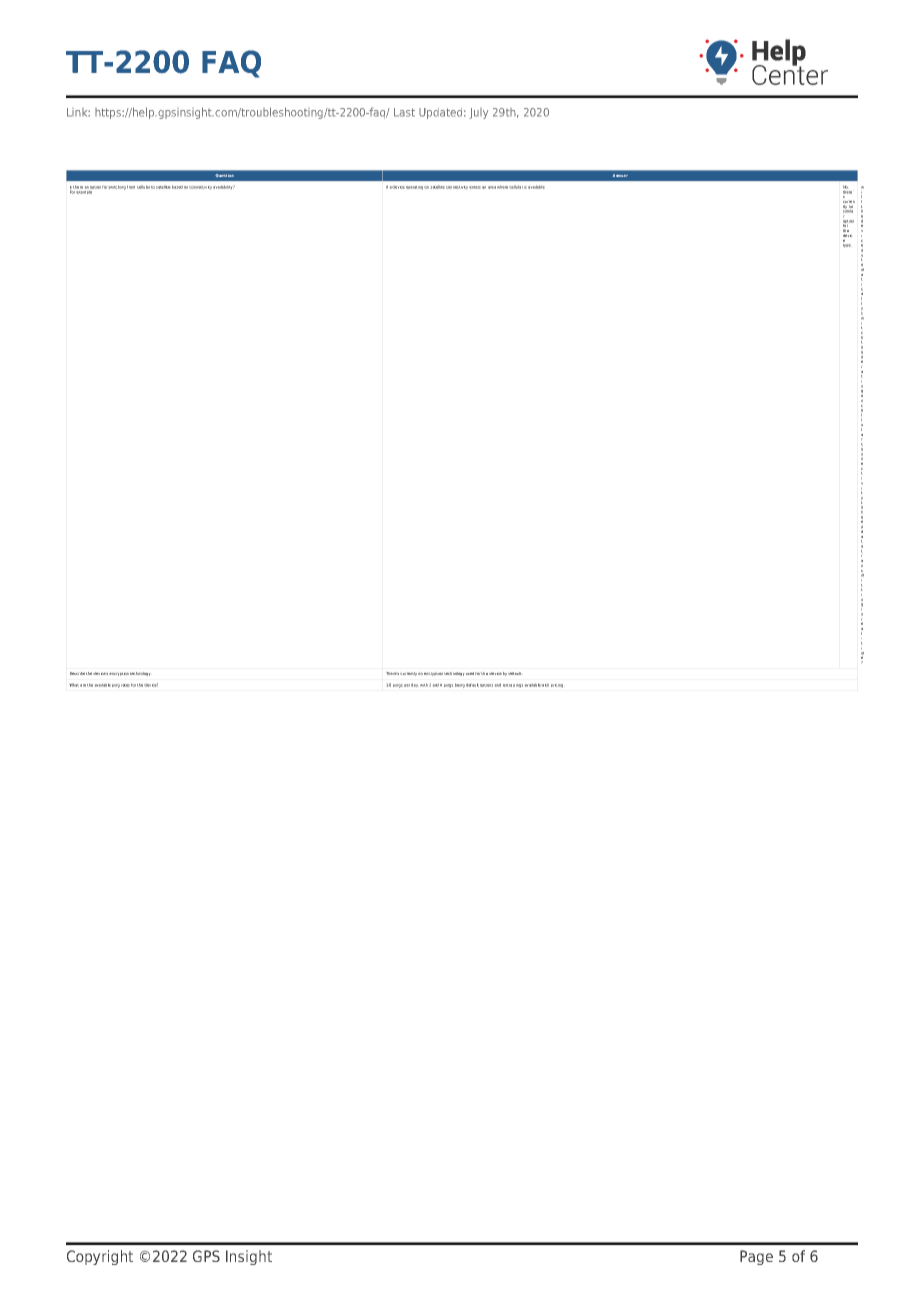  What do you see at coordinates (507, 685) in the screenshot?
I see `extra` at bounding box center [507, 685].
